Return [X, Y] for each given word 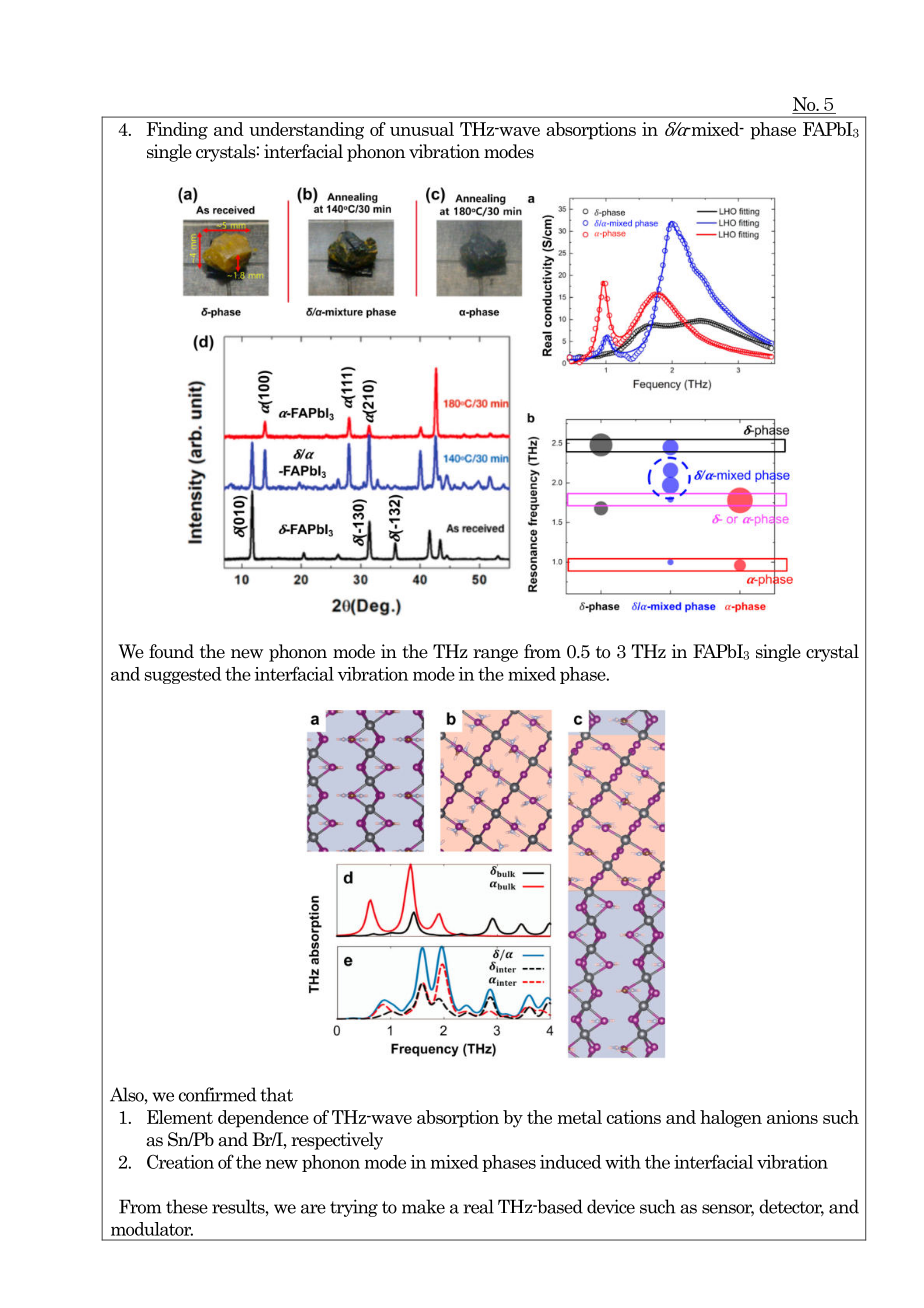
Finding [177, 131]
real [478, 1206]
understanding [306, 131]
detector [791, 1207]
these [187, 1206]
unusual [422, 129]
